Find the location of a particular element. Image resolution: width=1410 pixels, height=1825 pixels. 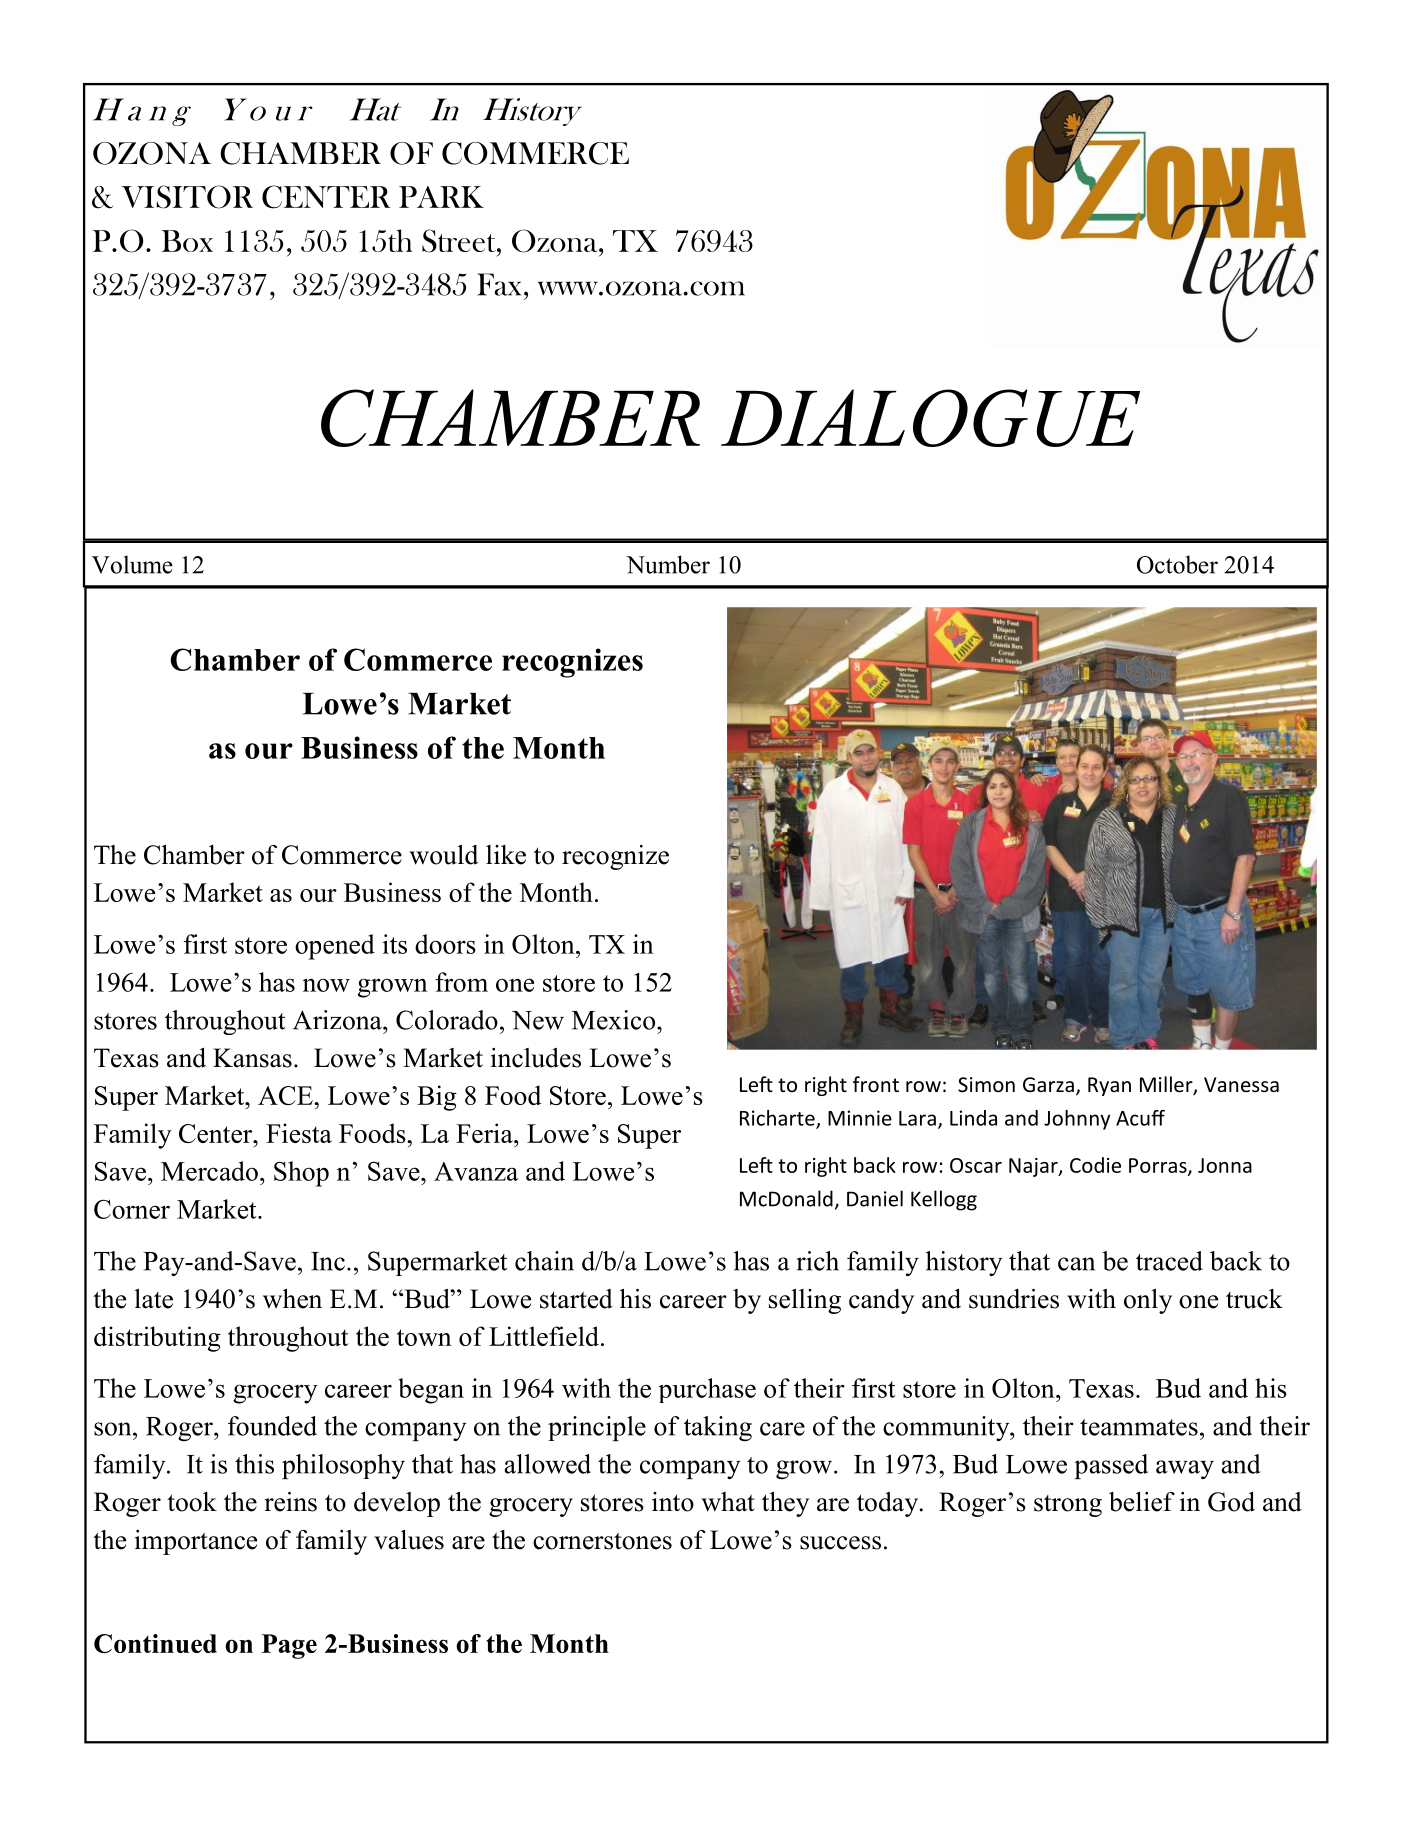

Ryan is located at coordinates (1109, 1086).
